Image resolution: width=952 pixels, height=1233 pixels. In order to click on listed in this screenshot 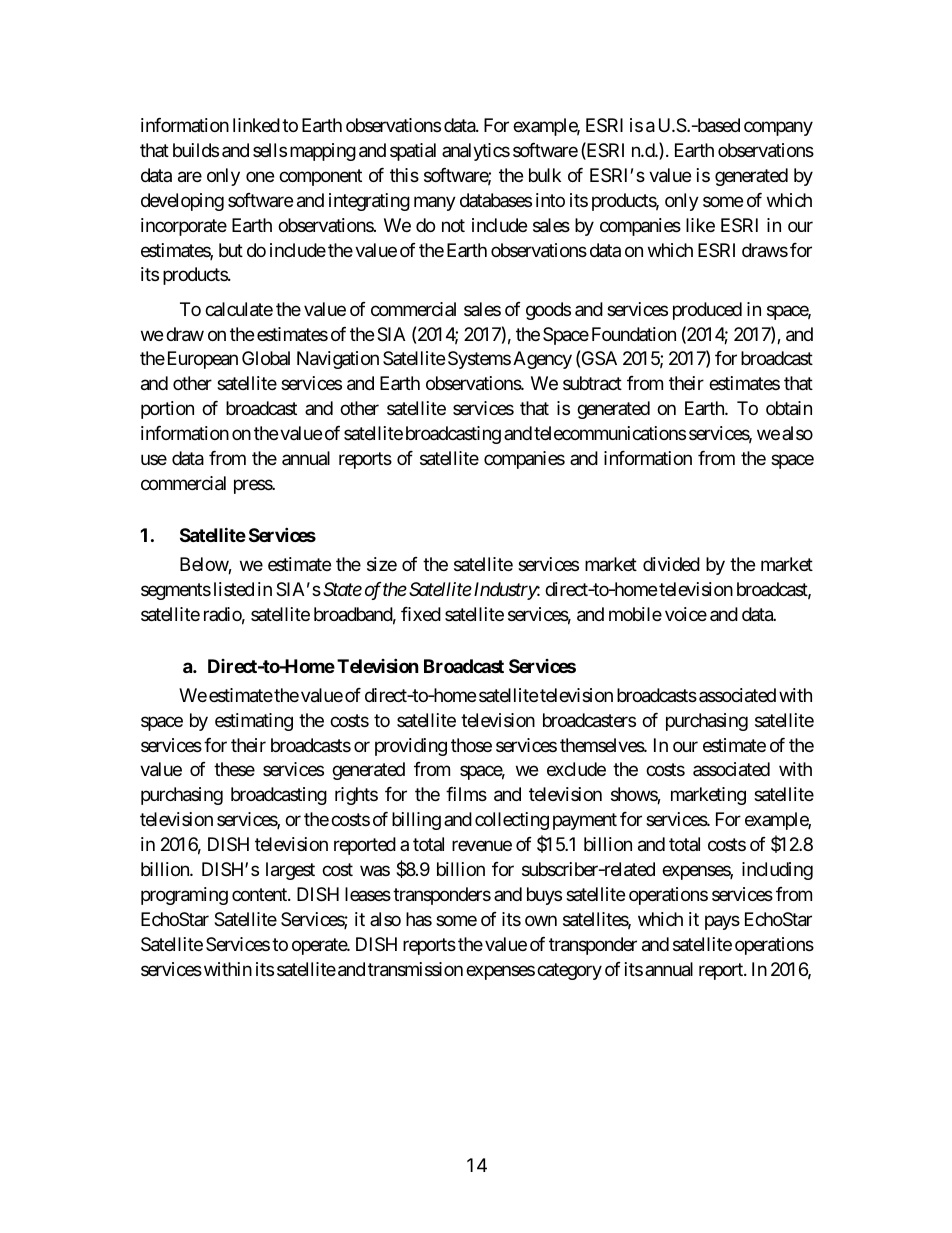, I will do `click(234, 589)`.
